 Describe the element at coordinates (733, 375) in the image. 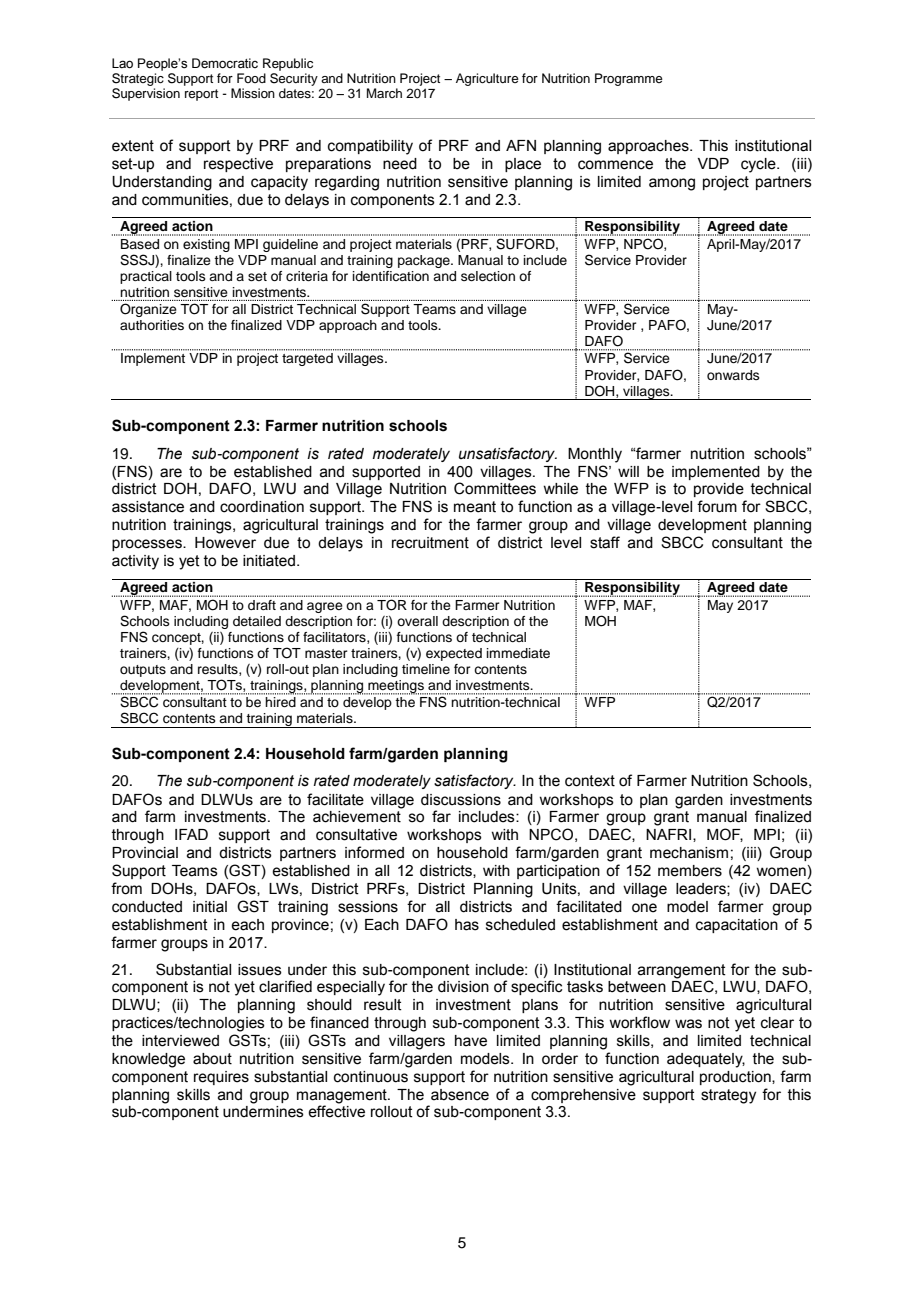

I see `onwards` at that location.
